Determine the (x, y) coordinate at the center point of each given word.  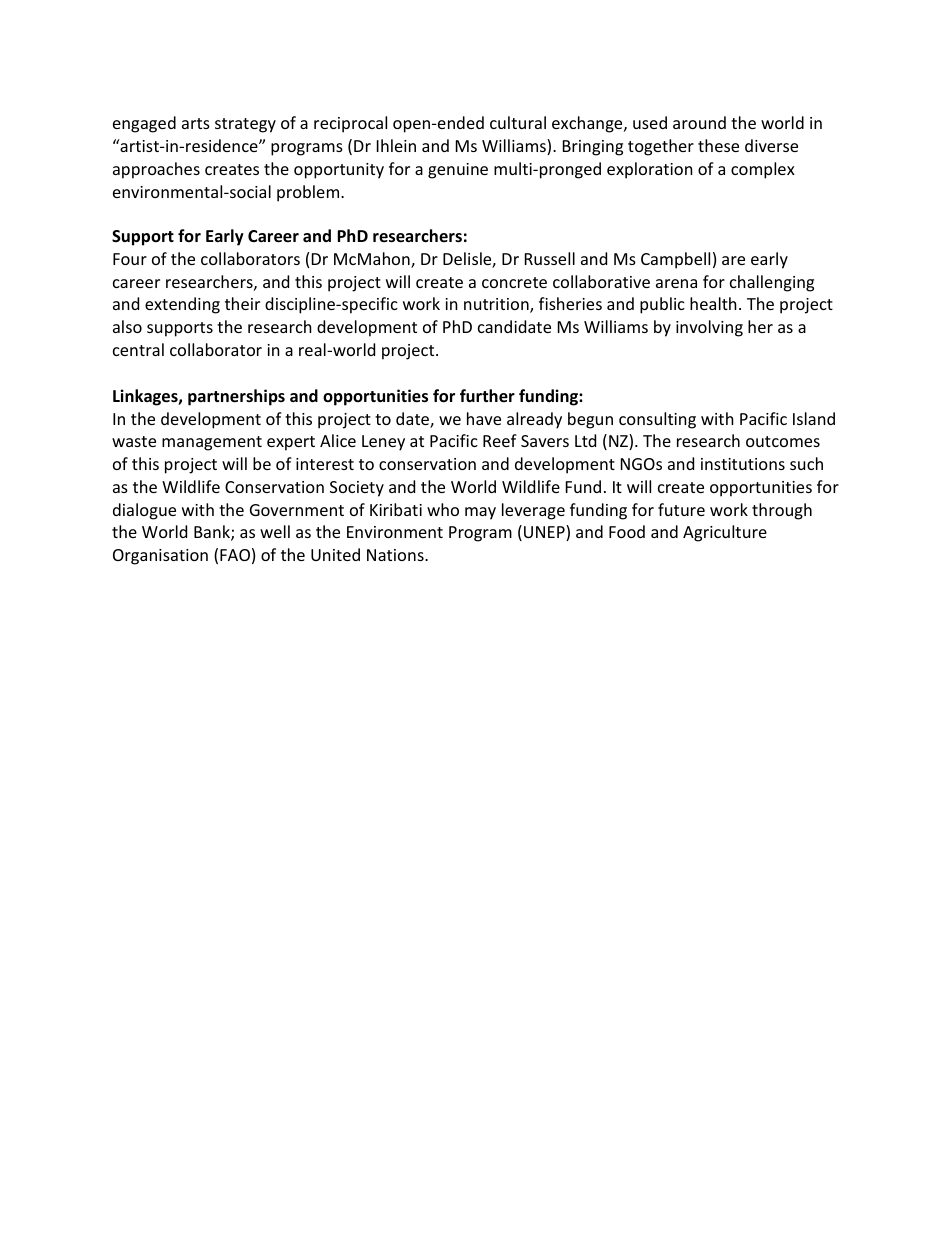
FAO (235, 555)
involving (709, 328)
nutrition (497, 305)
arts (196, 123)
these (718, 145)
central (138, 349)
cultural (518, 122)
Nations (396, 555)
